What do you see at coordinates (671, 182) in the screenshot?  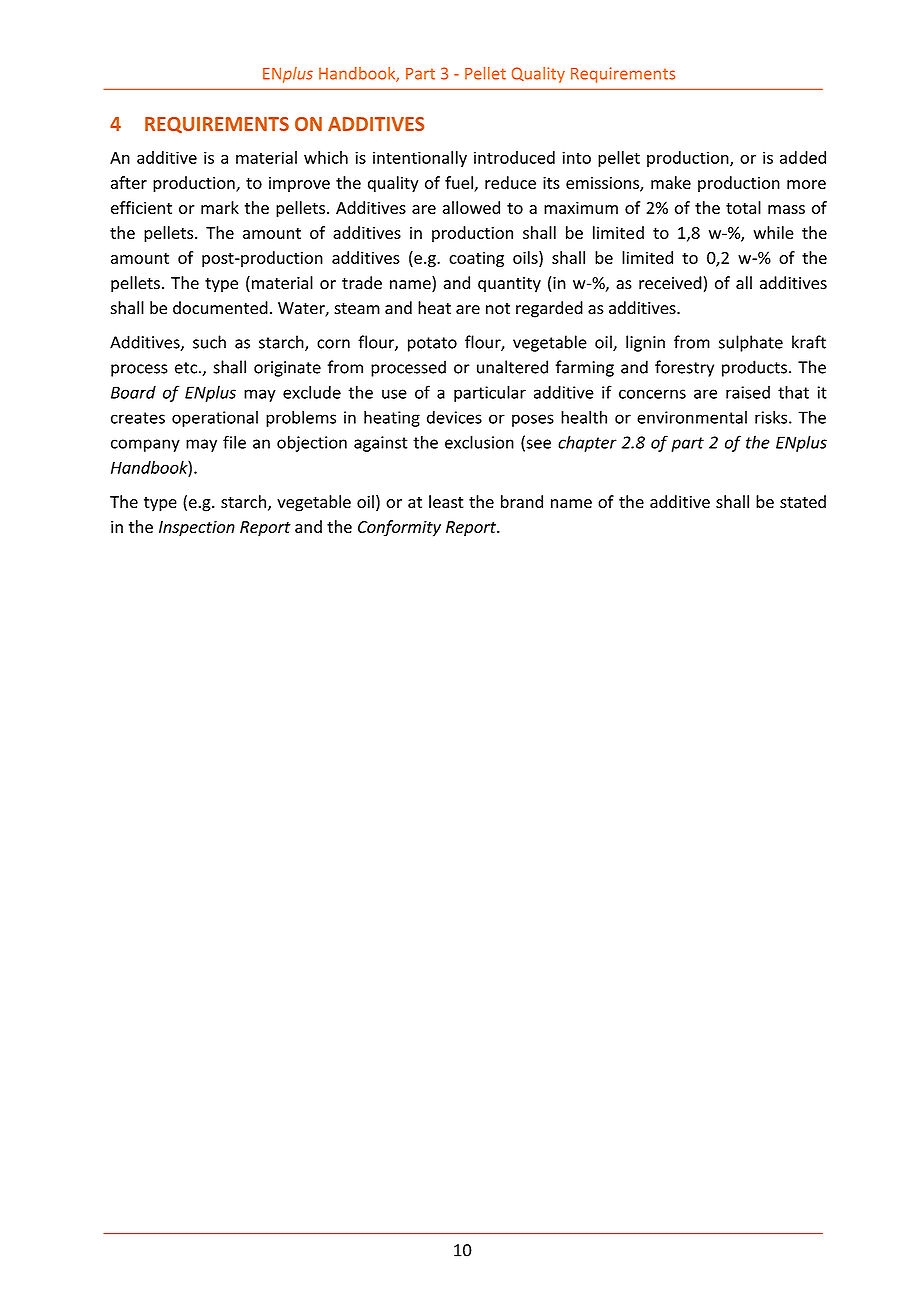 I see `make` at bounding box center [671, 182].
